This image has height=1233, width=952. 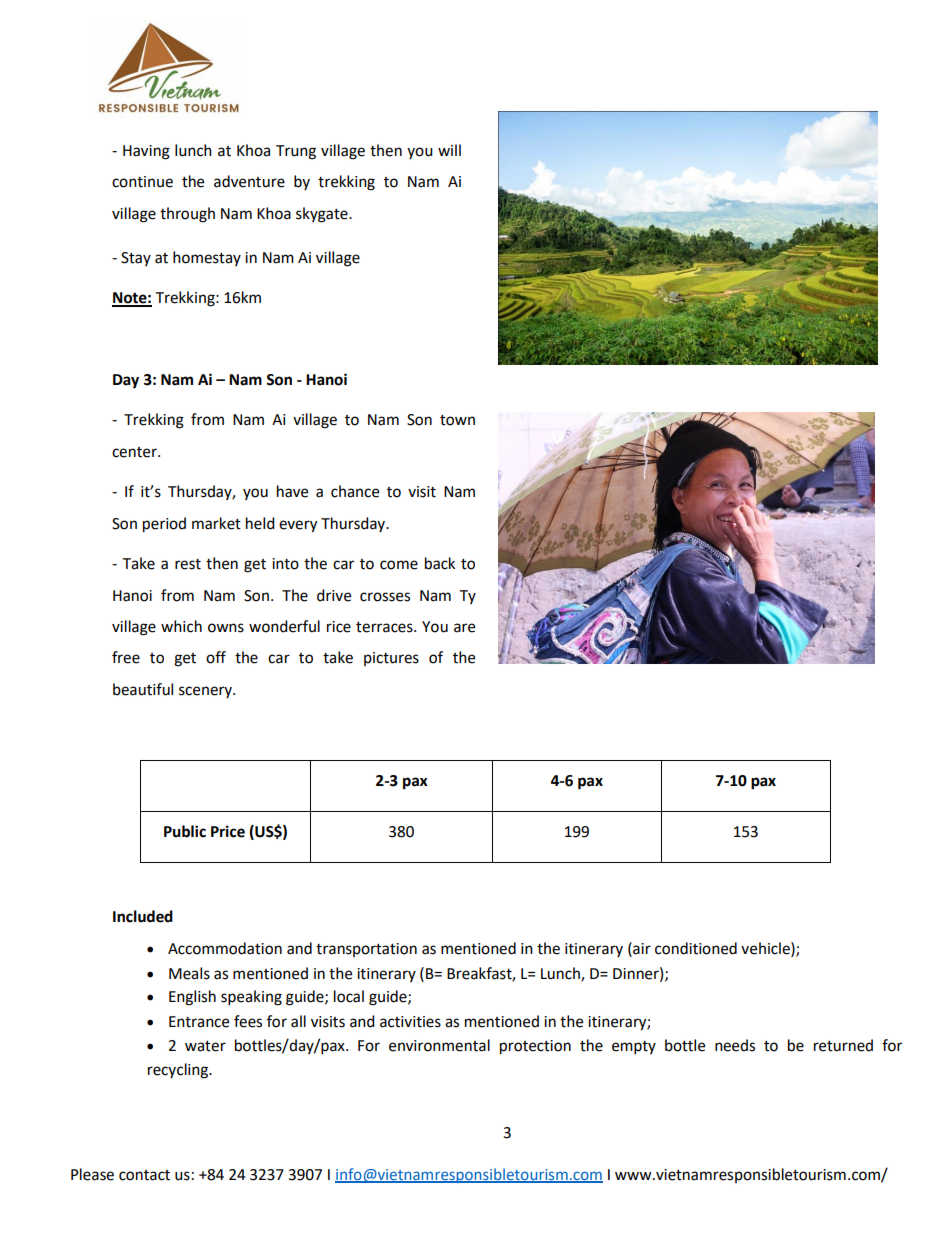 What do you see at coordinates (440, 563) in the image?
I see `back` at bounding box center [440, 563].
